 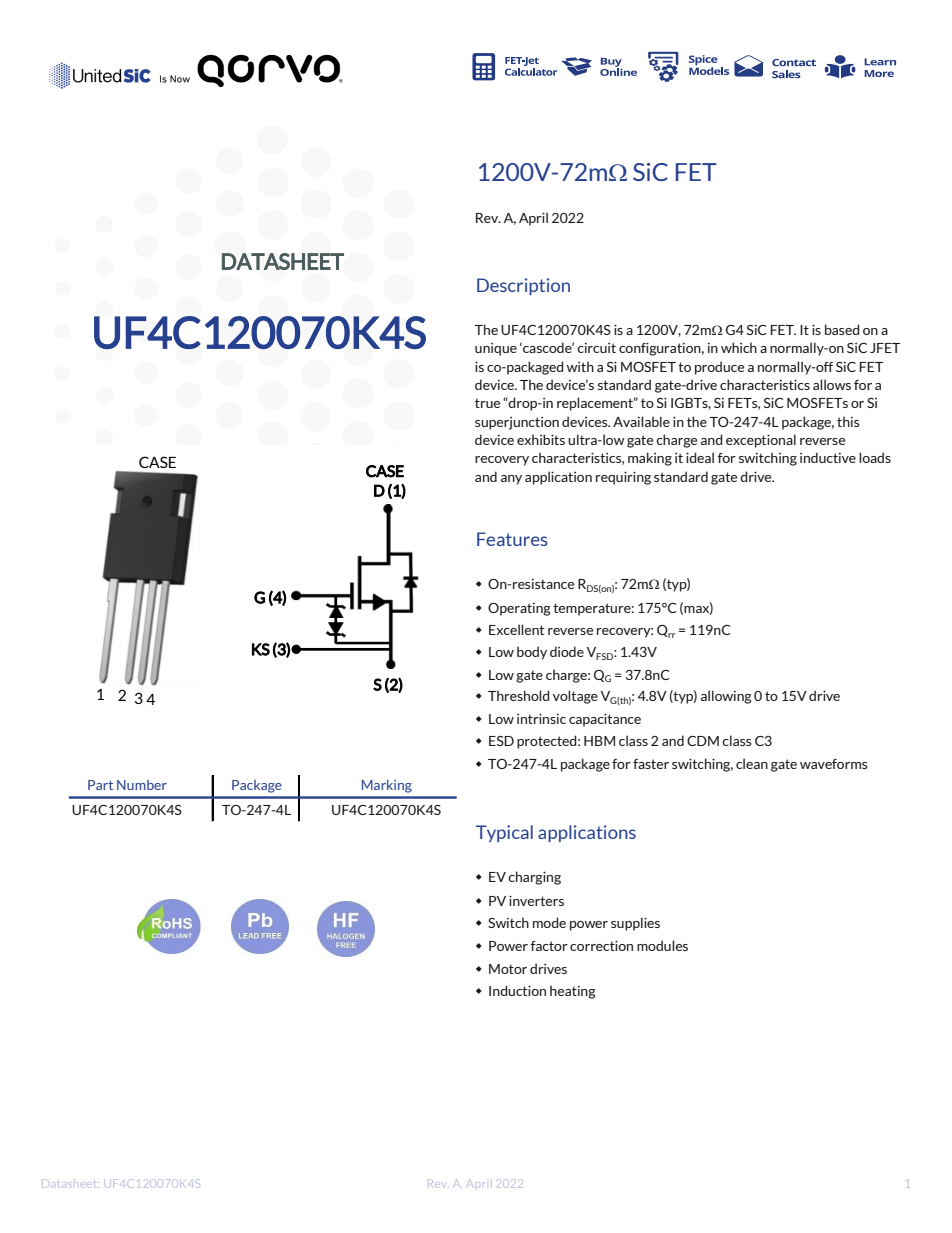 What do you see at coordinates (842, 329) in the document?
I see `based` at bounding box center [842, 329].
